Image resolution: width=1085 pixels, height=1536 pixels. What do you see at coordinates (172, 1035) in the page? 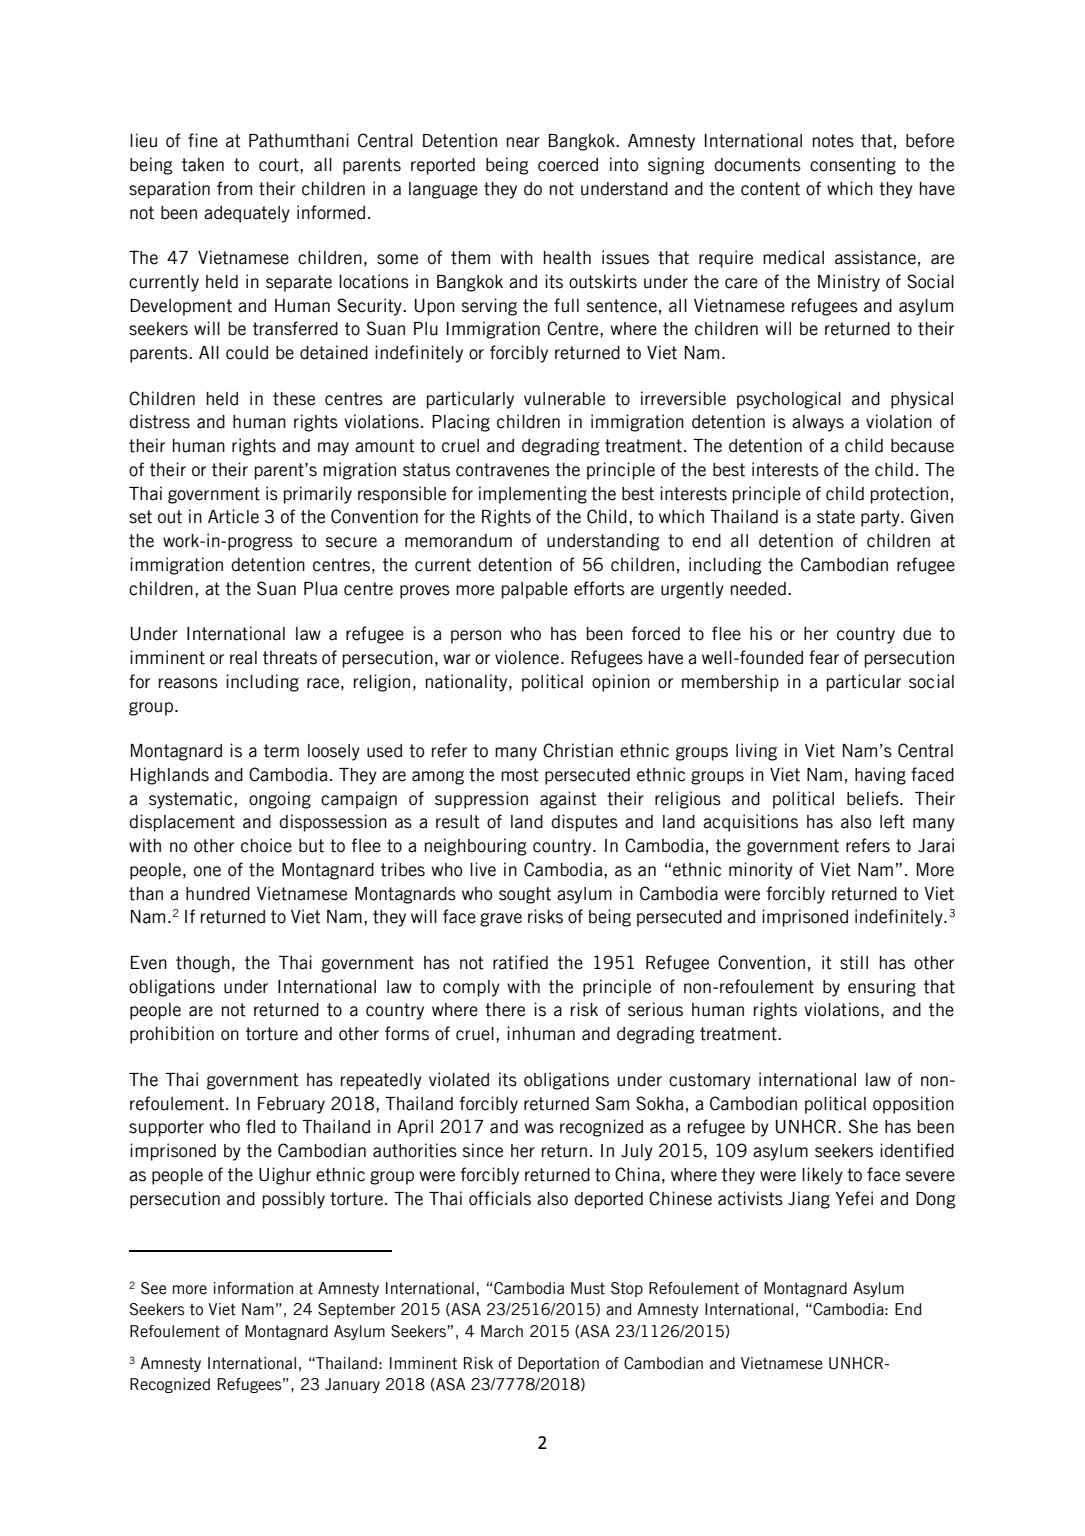
I see `prohibition` at bounding box center [172, 1035].
